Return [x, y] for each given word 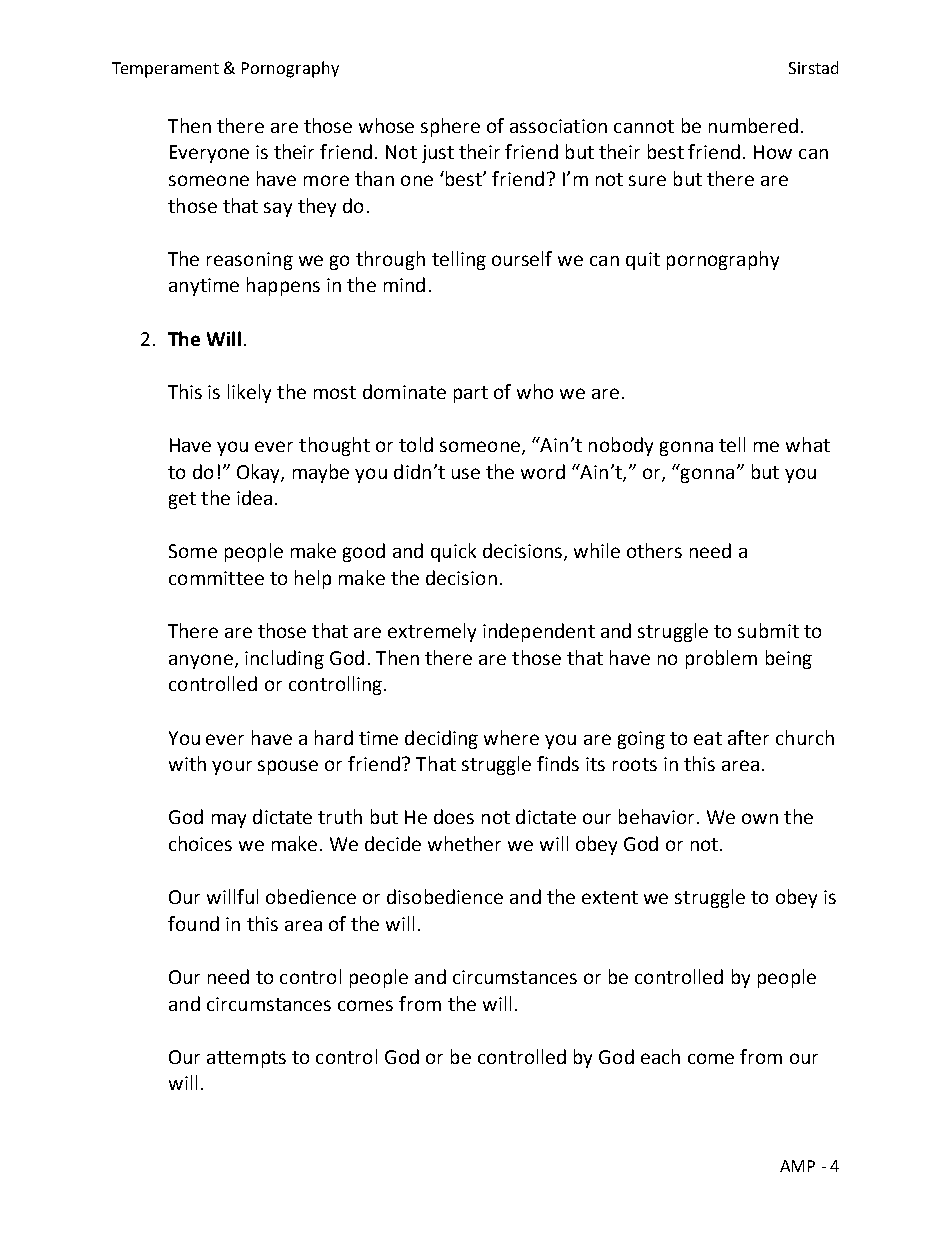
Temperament [165, 70]
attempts [246, 1059]
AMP [797, 1166]
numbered [753, 125]
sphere [450, 127]
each [660, 1056]
